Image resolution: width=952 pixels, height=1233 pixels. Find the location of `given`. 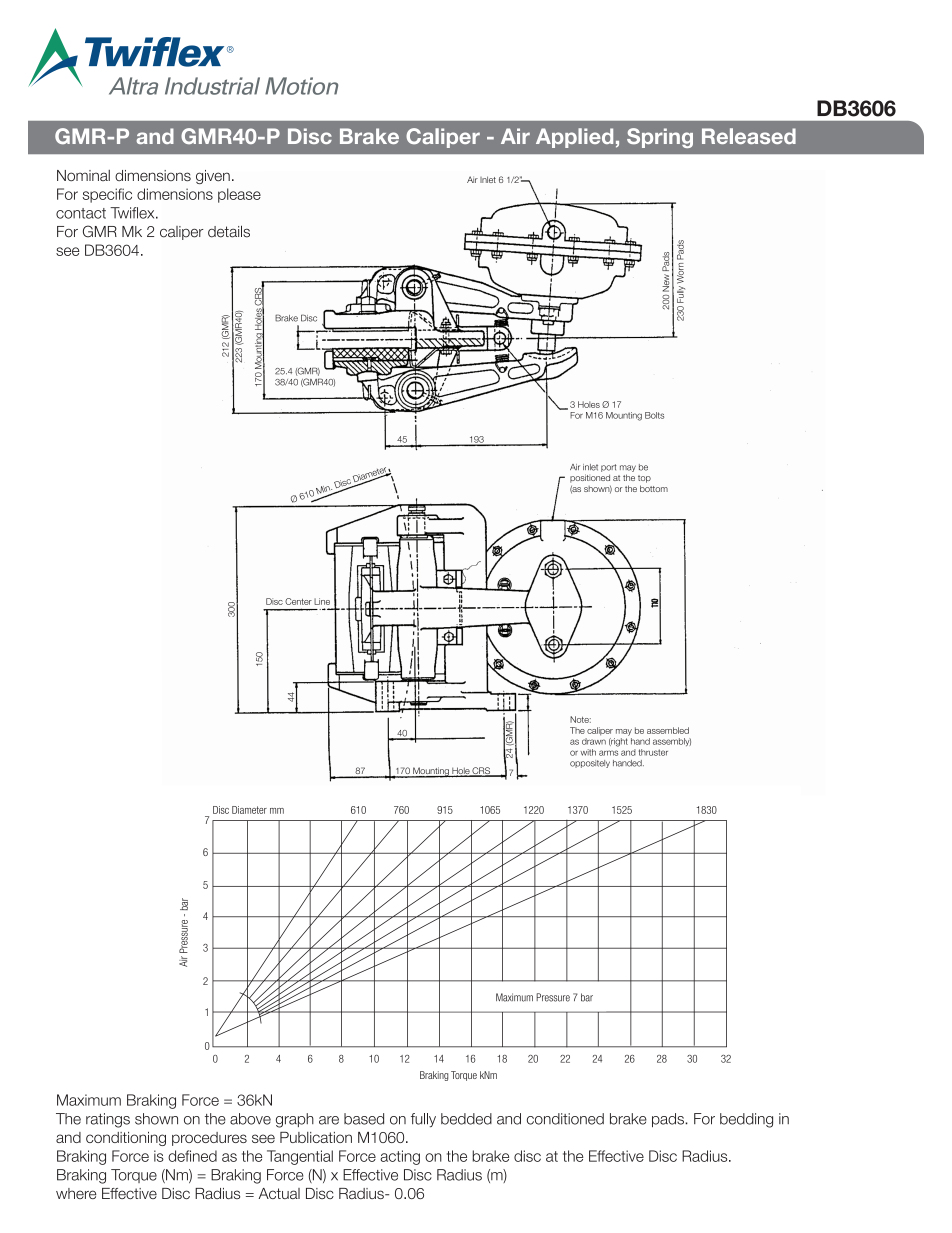

given is located at coordinates (213, 177).
